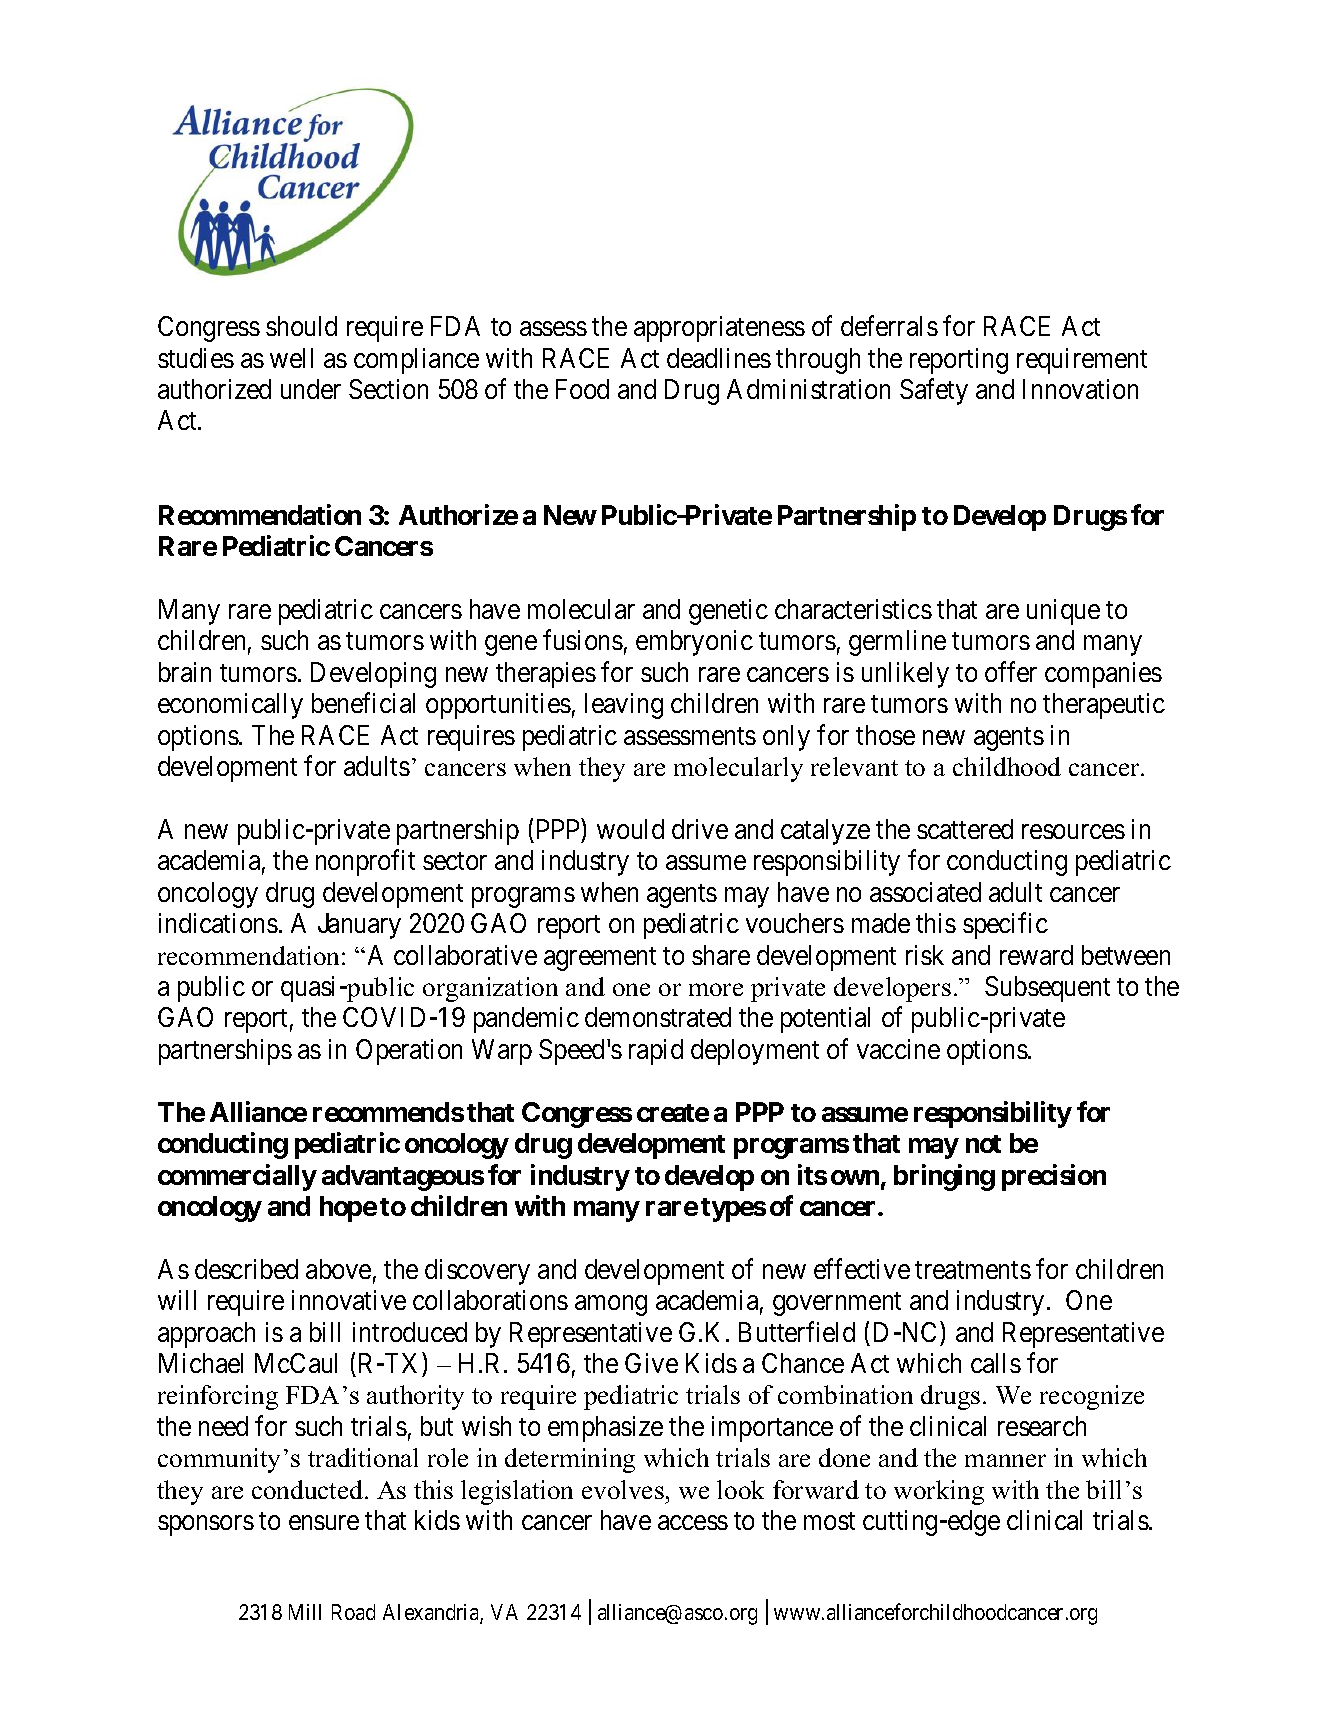 This document has height=1731, width=1337. I want to click on deadlines, so click(719, 358).
